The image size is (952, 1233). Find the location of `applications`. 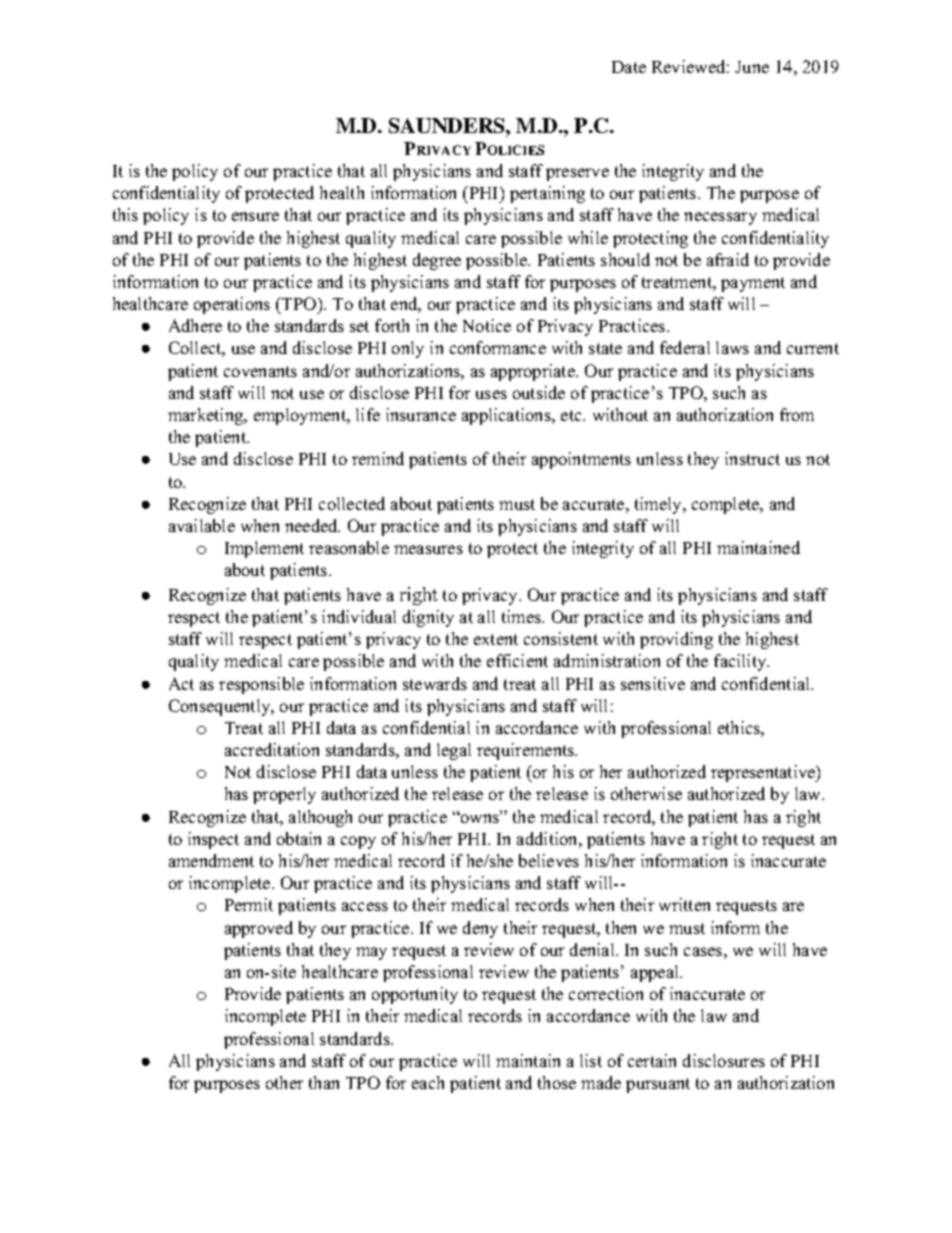

applications is located at coordinates (507, 416).
